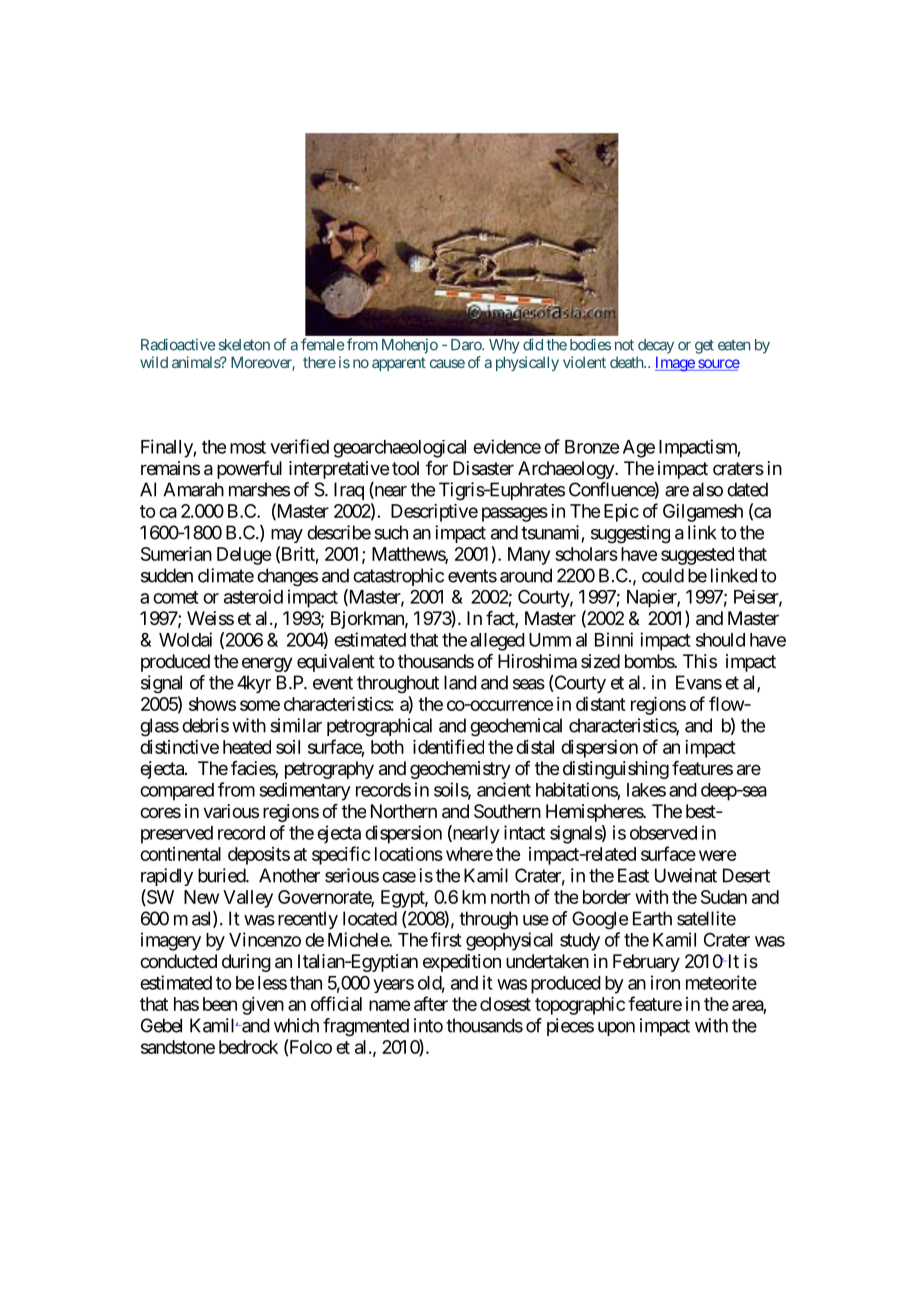 The width and height of the screenshot is (924, 1308). Describe the element at coordinates (663, 833) in the screenshot. I see `observed` at that location.
